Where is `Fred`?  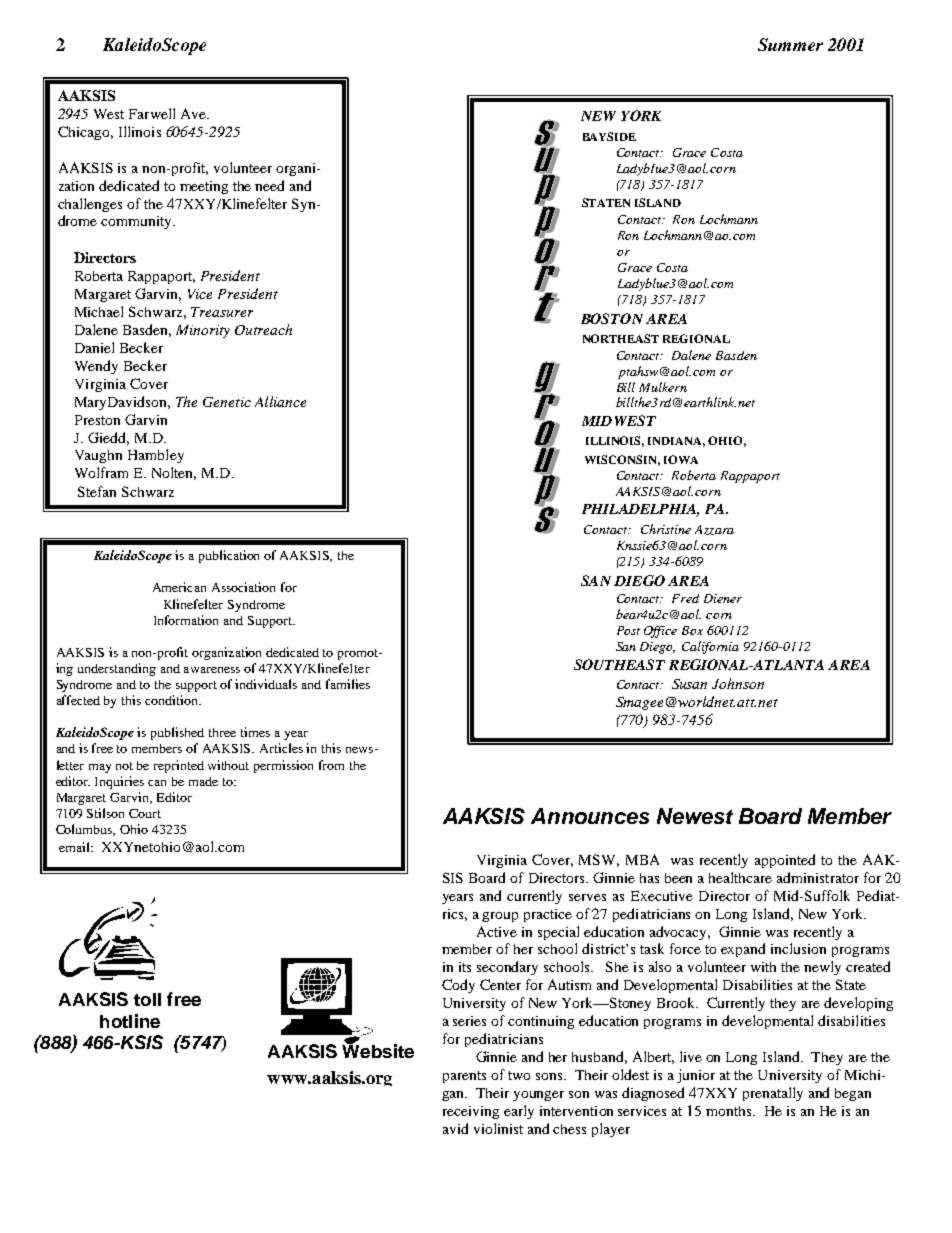 Fred is located at coordinates (685, 598).
